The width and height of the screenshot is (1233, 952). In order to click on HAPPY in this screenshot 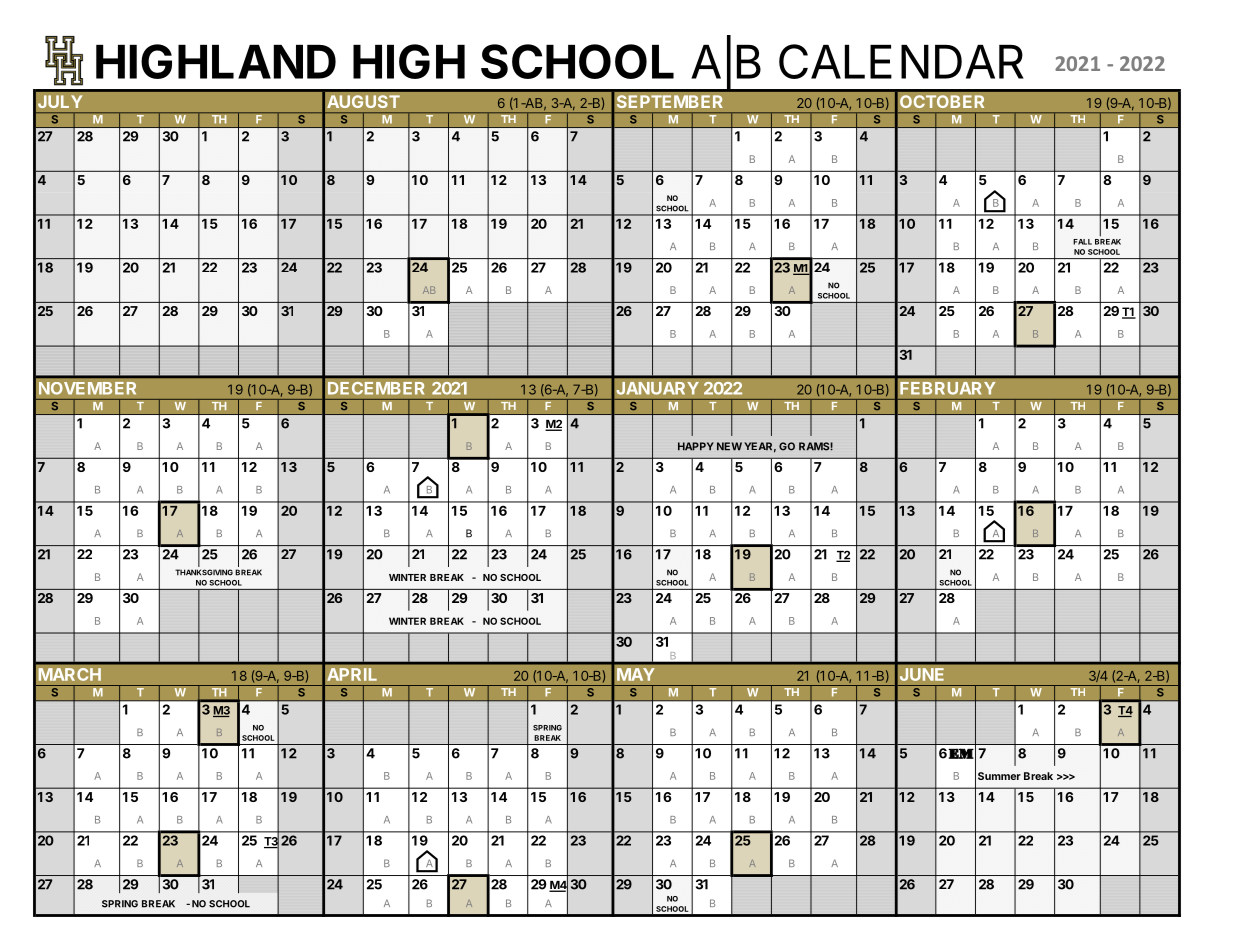, I will do `click(696, 446)`.
